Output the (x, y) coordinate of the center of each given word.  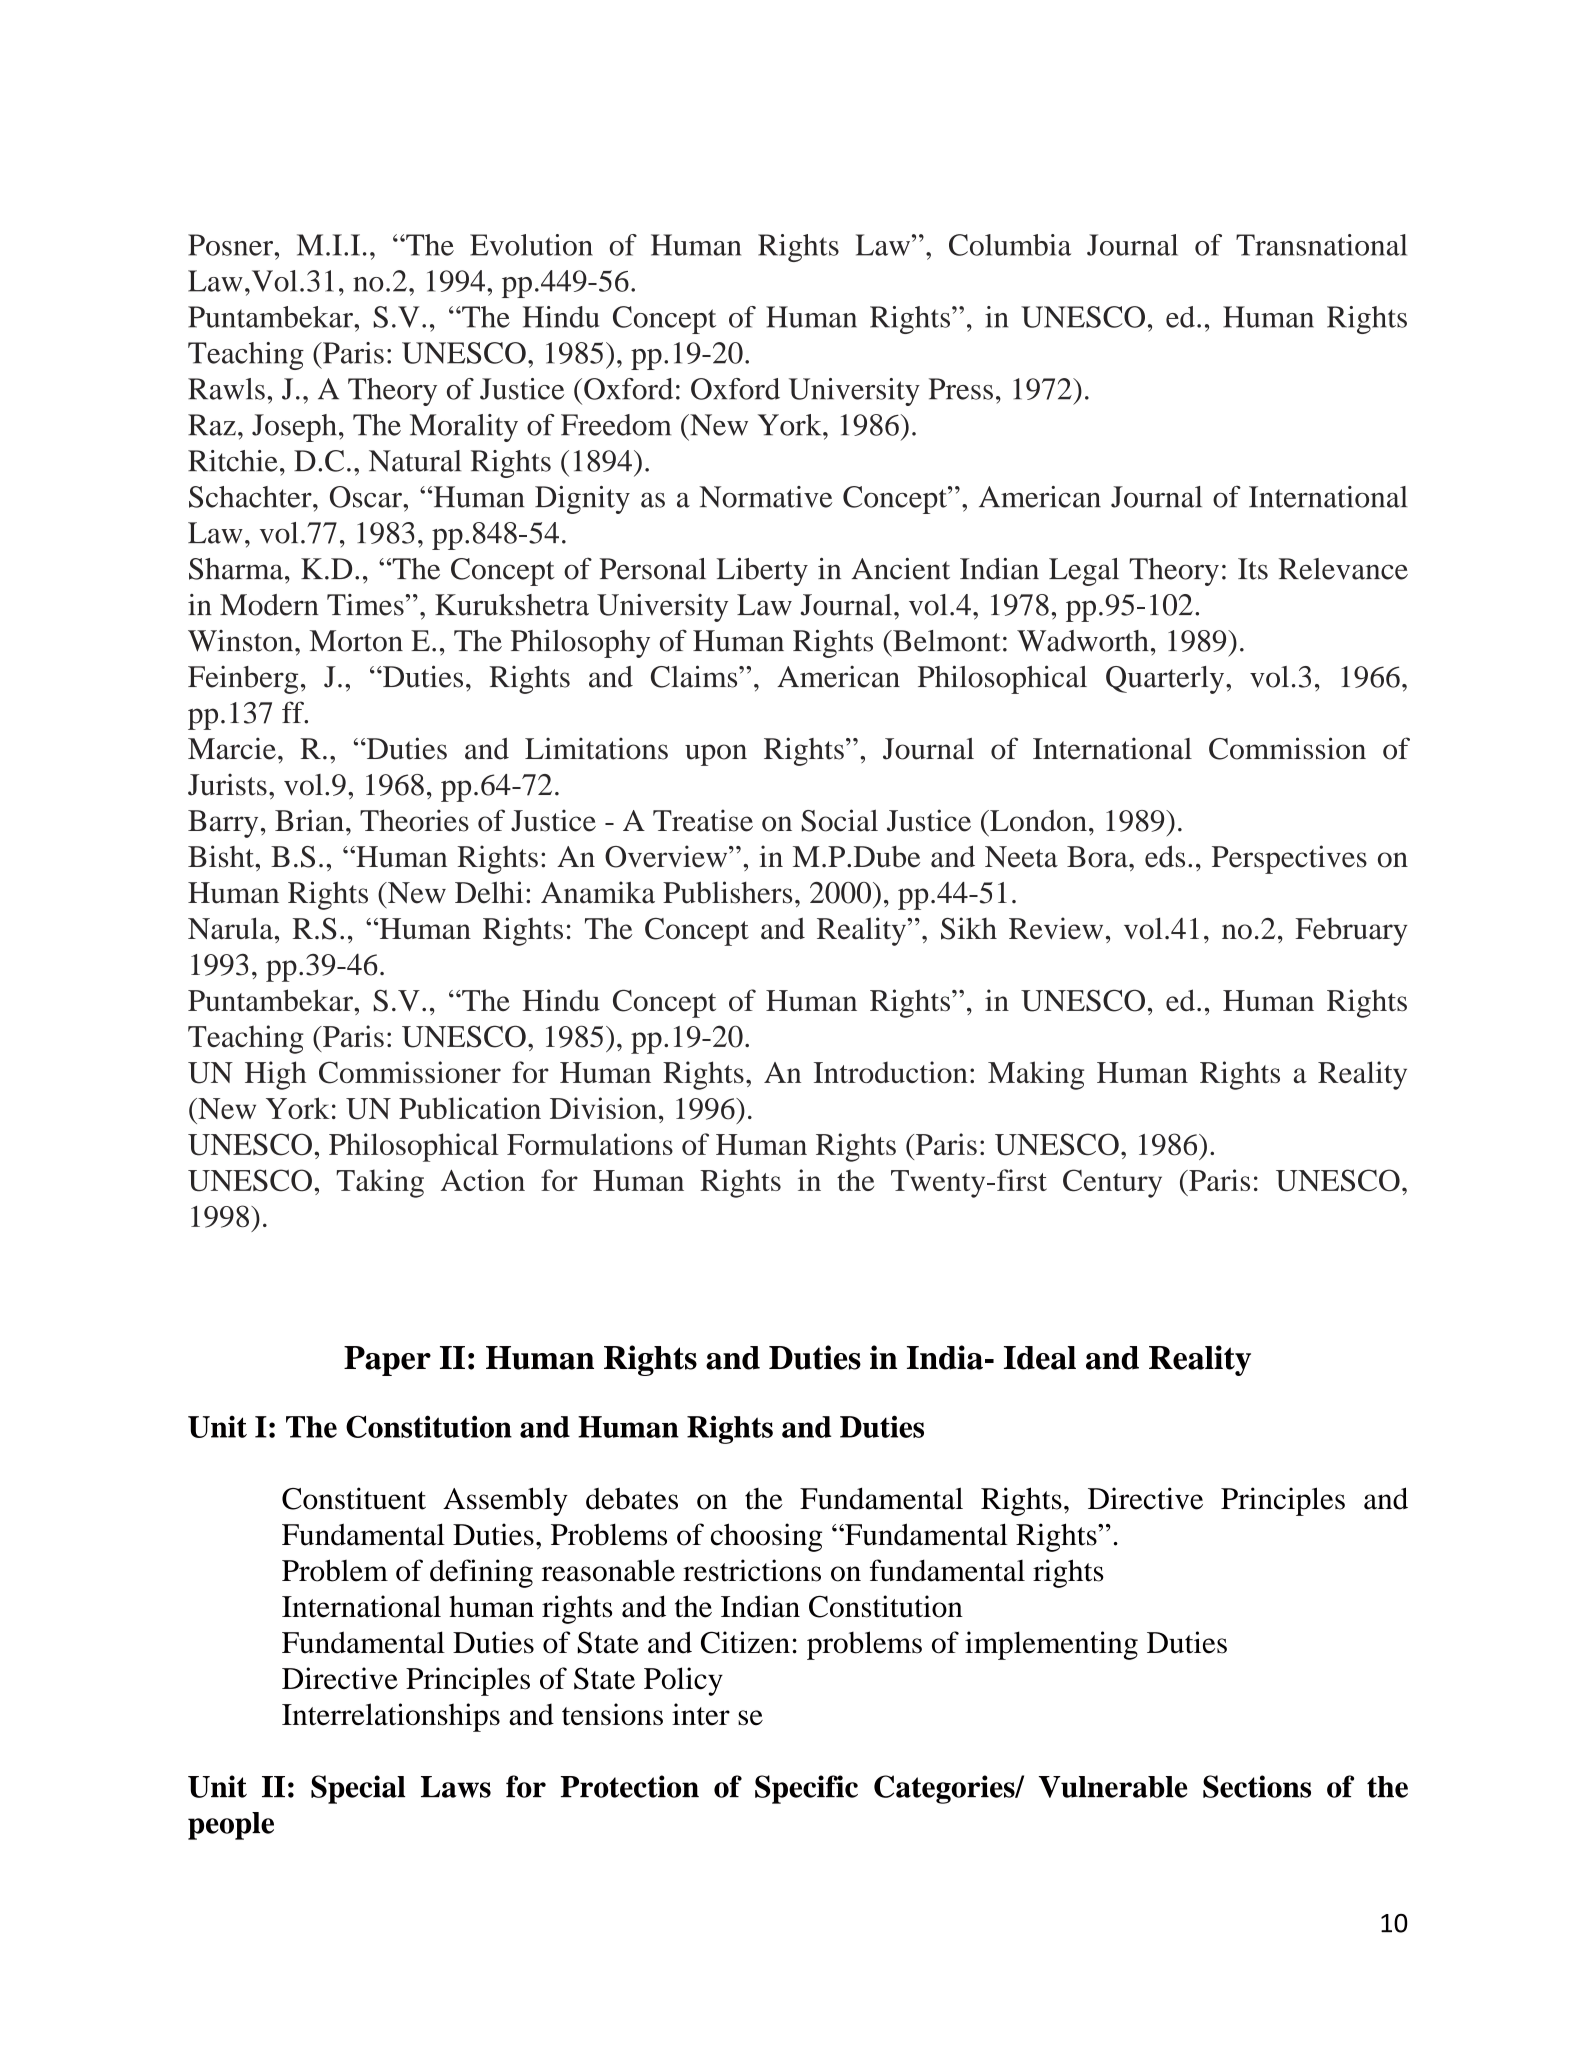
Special (358, 1789)
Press (961, 389)
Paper (387, 1361)
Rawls (226, 389)
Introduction (891, 1072)
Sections (1257, 1786)
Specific (806, 1789)
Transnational (1321, 245)
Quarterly (1166, 680)
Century (1112, 1183)
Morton (356, 641)
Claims (695, 676)
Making (1036, 1075)
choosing (766, 1537)
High (276, 1075)
